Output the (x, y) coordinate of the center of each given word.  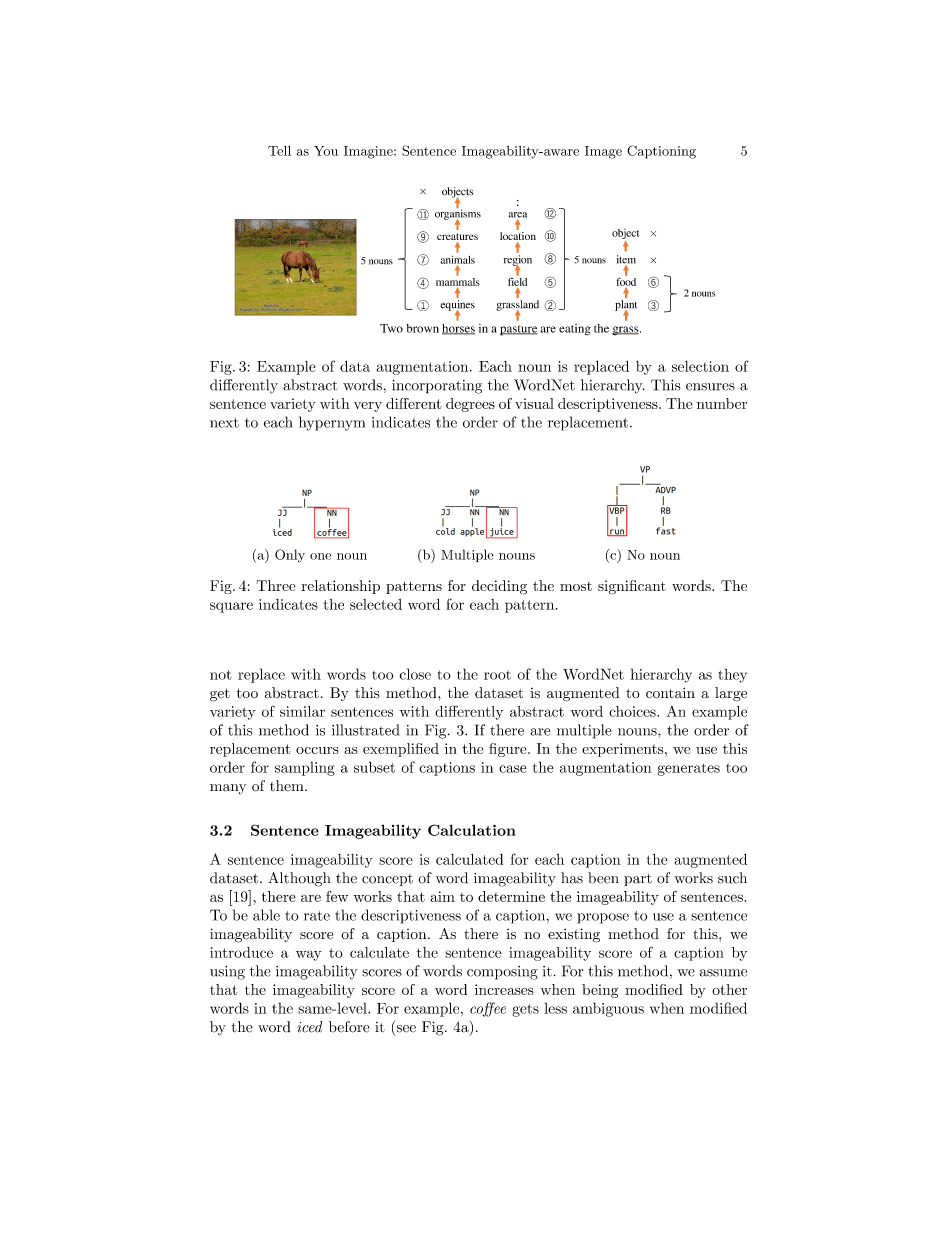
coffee (488, 1009)
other (729, 989)
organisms (458, 214)
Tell (279, 151)
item (626, 260)
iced (309, 1027)
